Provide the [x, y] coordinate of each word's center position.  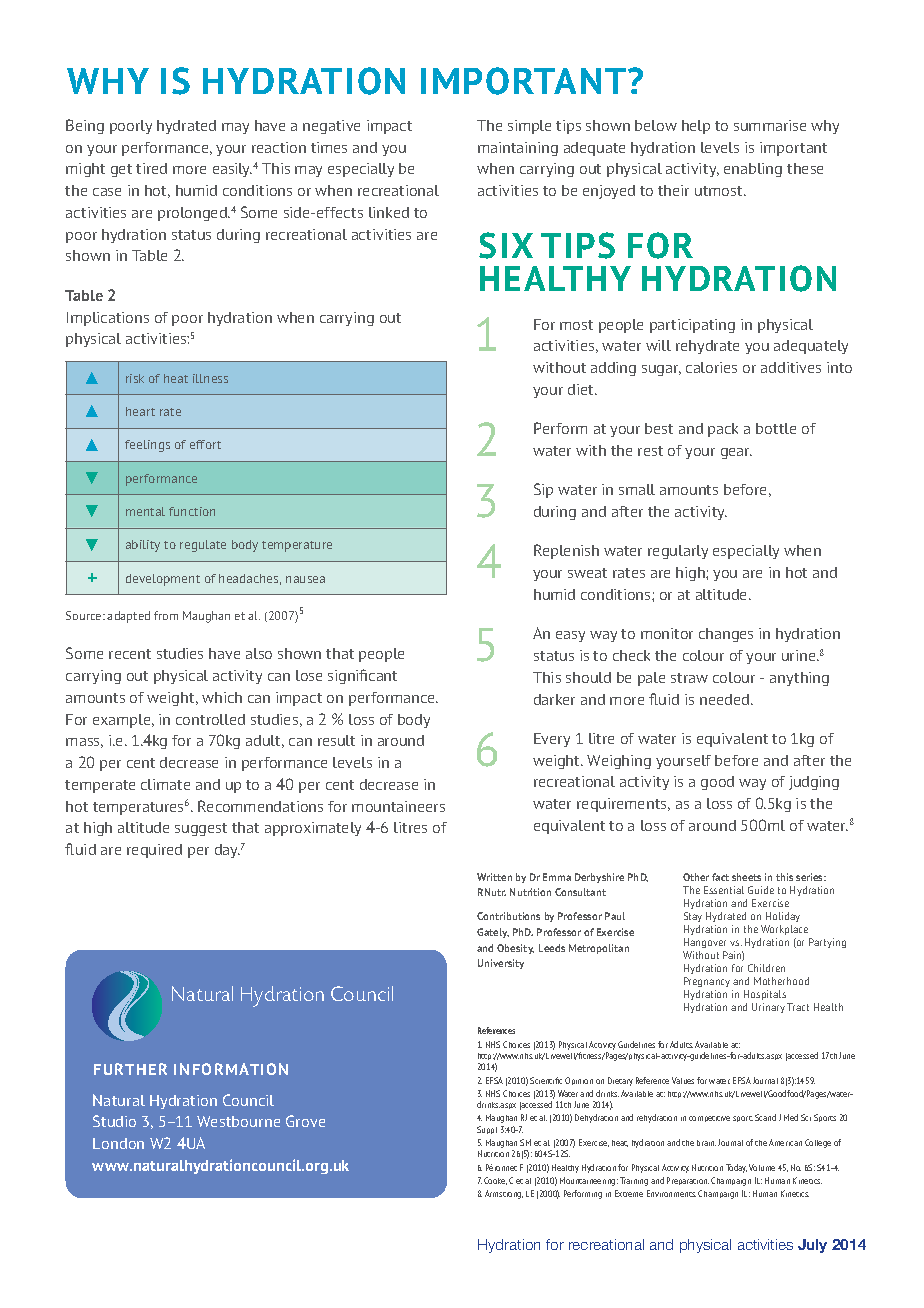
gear [736, 453]
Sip [543, 490]
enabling [753, 170]
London [118, 1143]
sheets [746, 877]
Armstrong [504, 1194]
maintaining [518, 149]
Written [494, 877]
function [192, 511]
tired [151, 168]
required [154, 851]
